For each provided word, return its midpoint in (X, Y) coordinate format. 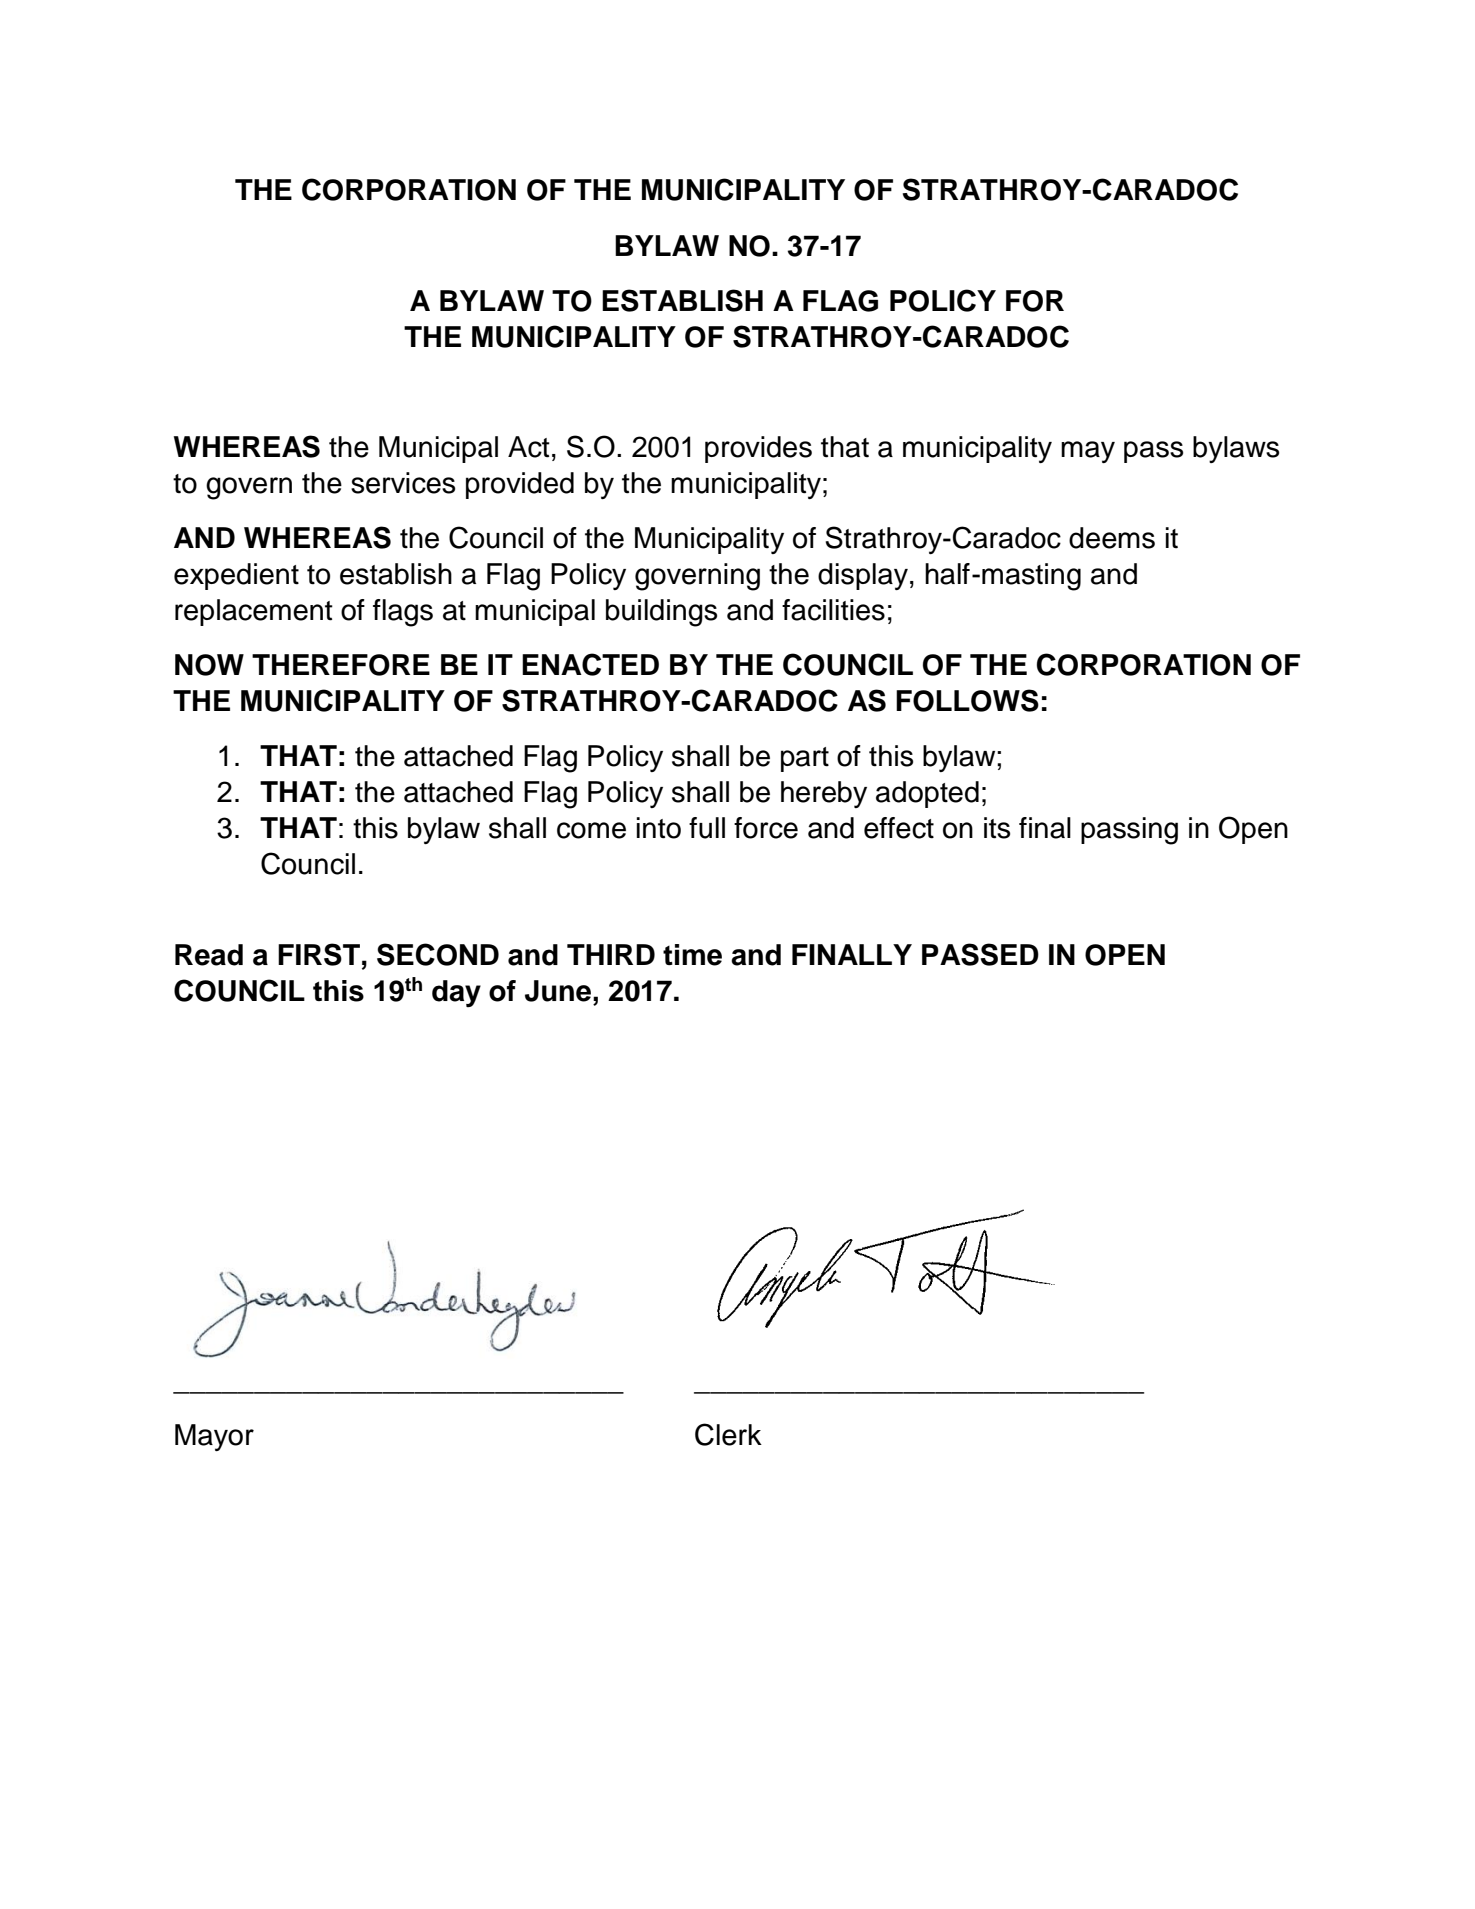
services (403, 483)
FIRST (319, 954)
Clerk (728, 1434)
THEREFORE (341, 665)
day (456, 993)
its (997, 828)
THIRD (611, 954)
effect (899, 828)
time (692, 955)
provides (758, 449)
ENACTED (590, 664)
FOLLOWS (967, 700)
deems (1112, 538)
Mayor (214, 1437)
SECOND (438, 954)
